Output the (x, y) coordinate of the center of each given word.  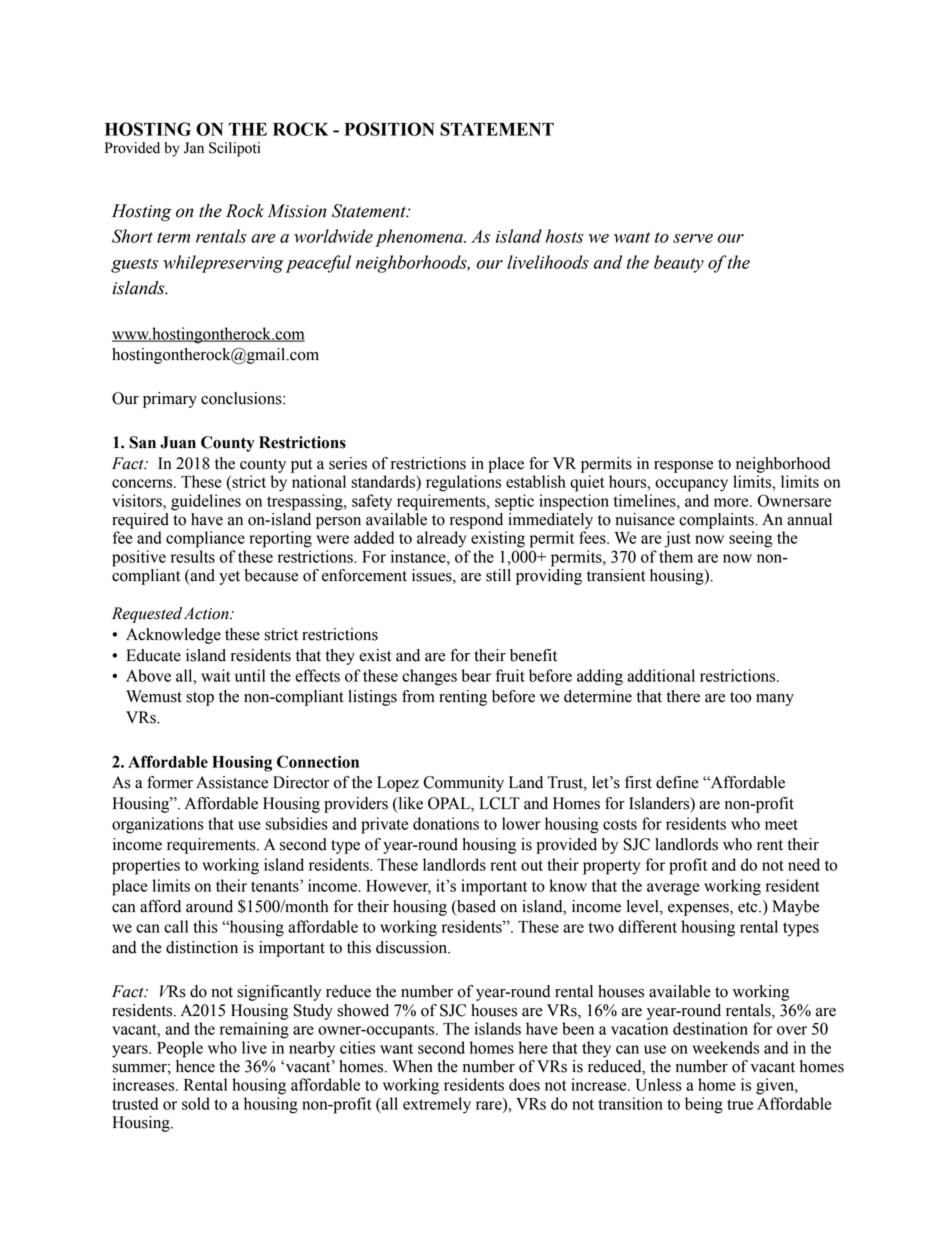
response (683, 467)
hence (195, 1066)
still (498, 575)
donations (446, 823)
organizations (158, 825)
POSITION (390, 129)
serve (693, 238)
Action (207, 613)
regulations (463, 483)
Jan (194, 148)
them (676, 556)
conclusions (242, 398)
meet (781, 824)
